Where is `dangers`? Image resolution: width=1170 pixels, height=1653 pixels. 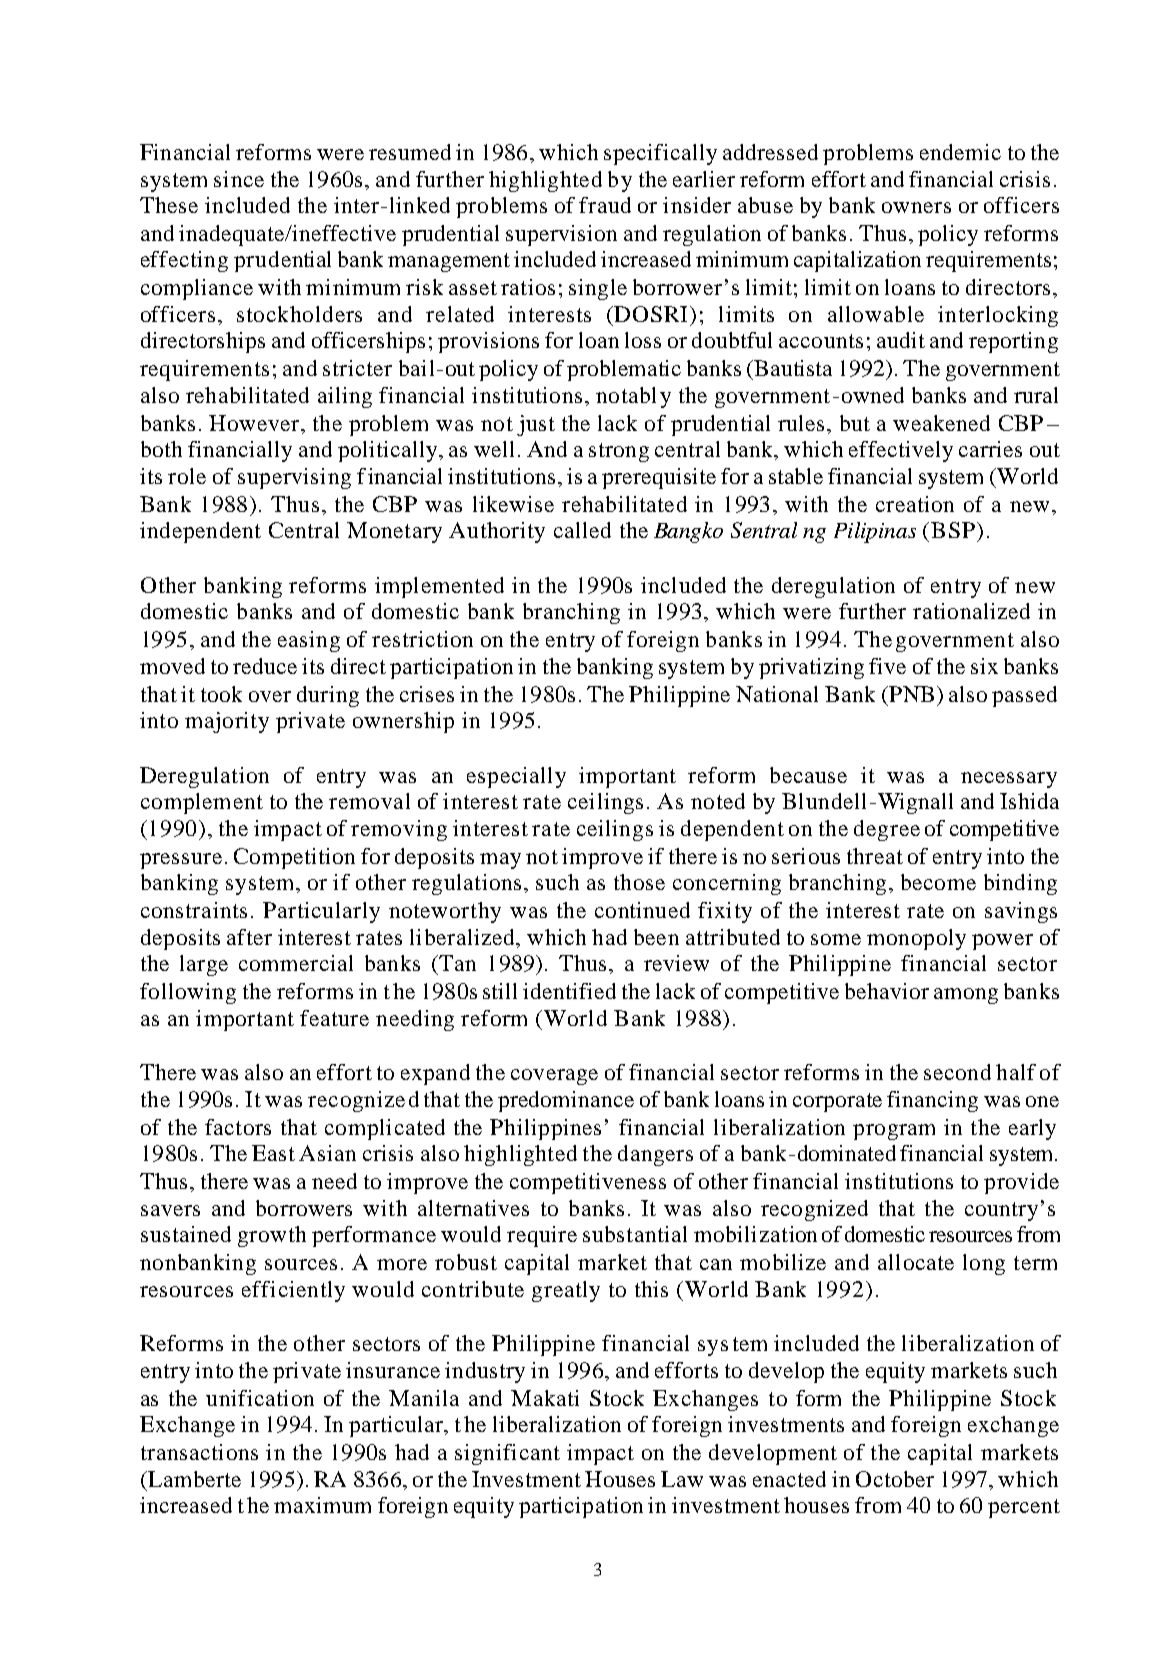 dangers is located at coordinates (655, 1155).
